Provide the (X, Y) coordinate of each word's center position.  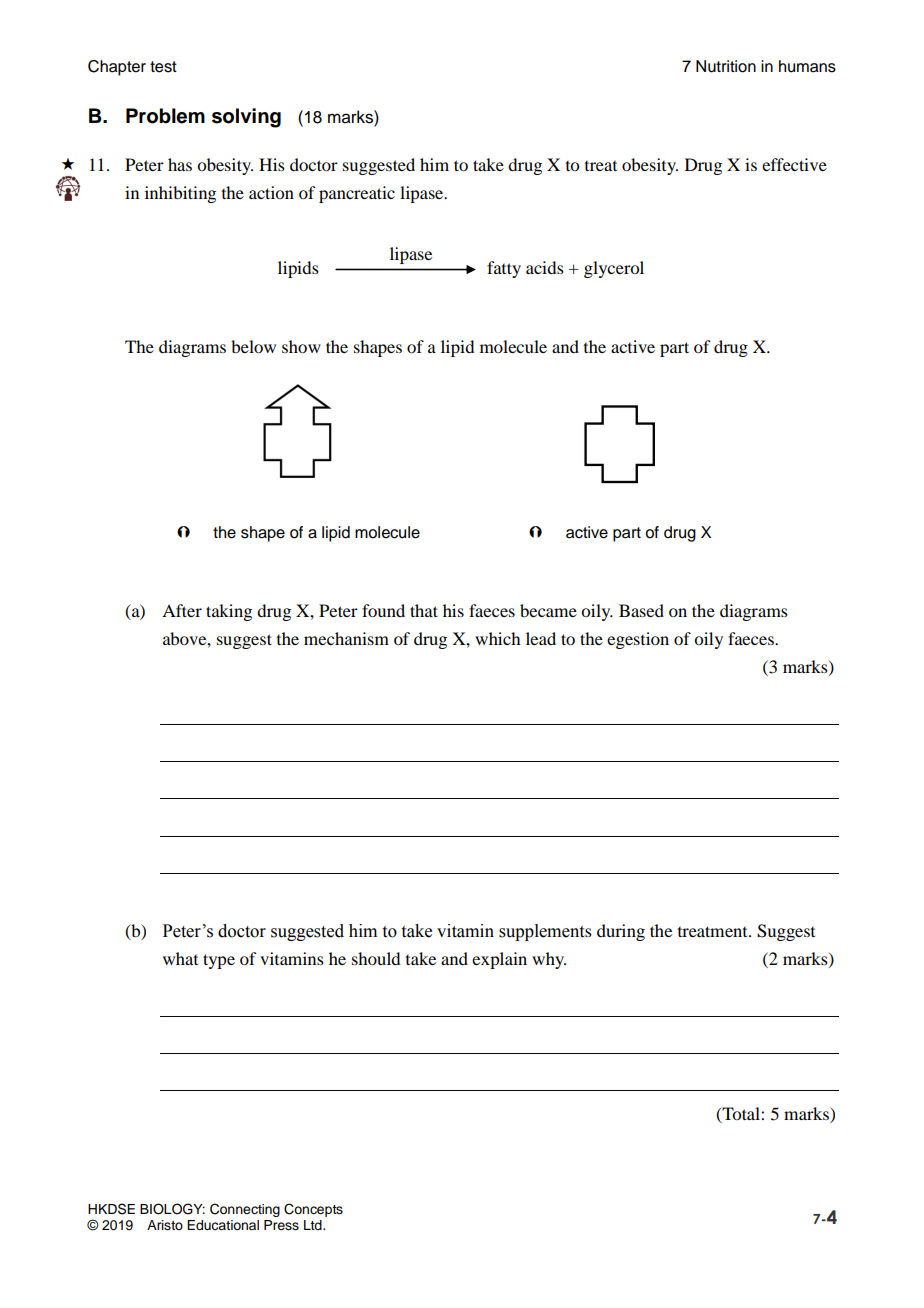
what (180, 958)
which (497, 638)
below (253, 346)
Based (641, 610)
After (182, 610)
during (621, 932)
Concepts (313, 1210)
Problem (165, 116)
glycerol (614, 269)
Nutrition (726, 66)
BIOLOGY (172, 1209)
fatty (504, 269)
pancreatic (357, 194)
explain (499, 960)
